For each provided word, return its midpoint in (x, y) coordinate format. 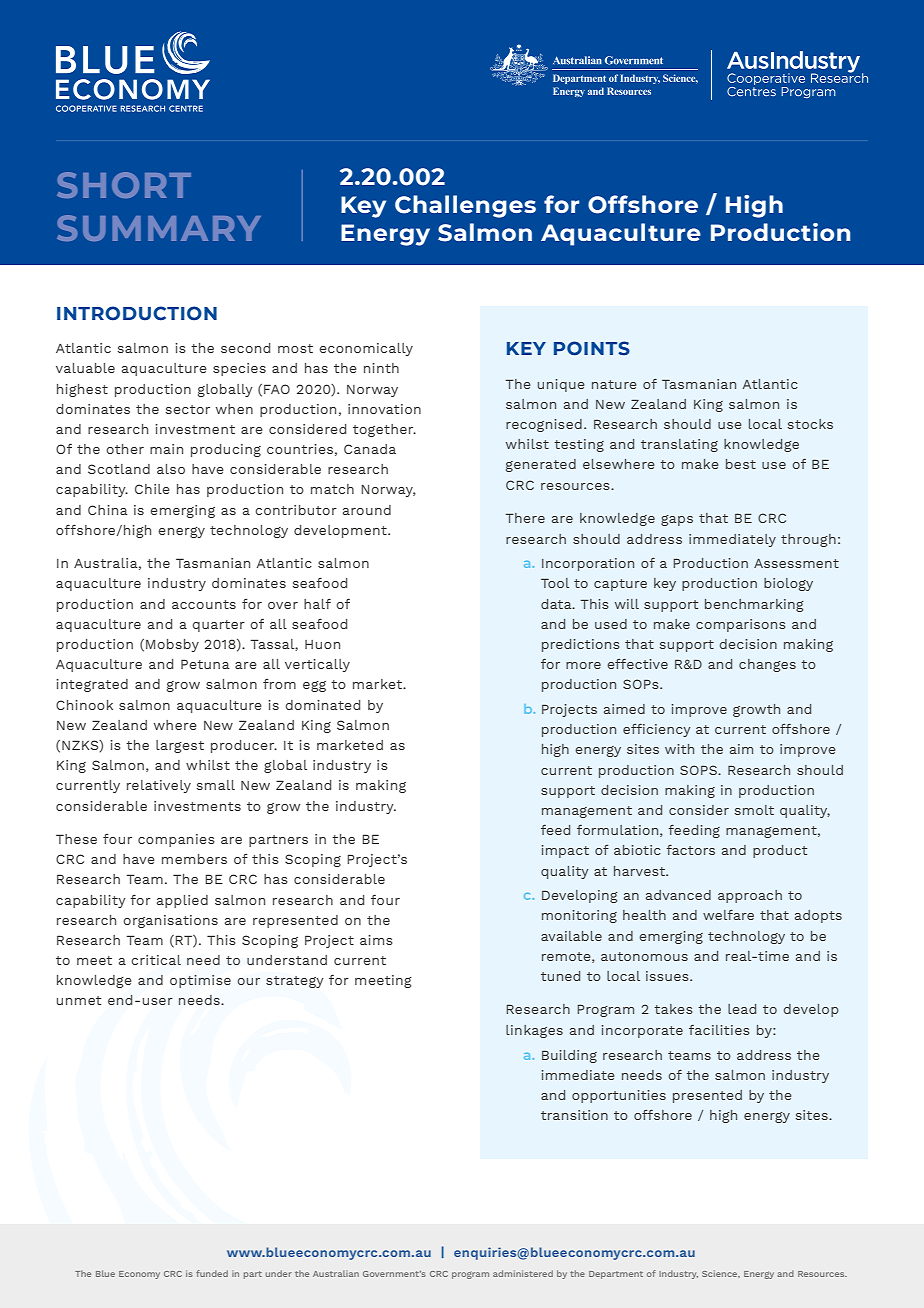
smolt (754, 810)
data (557, 604)
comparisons (740, 625)
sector (188, 409)
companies (176, 840)
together (384, 430)
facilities (719, 1030)
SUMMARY (159, 228)
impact (565, 851)
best (741, 464)
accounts (204, 604)
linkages (534, 1031)
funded (212, 1273)
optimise (200, 981)
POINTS (592, 348)
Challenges (465, 206)
